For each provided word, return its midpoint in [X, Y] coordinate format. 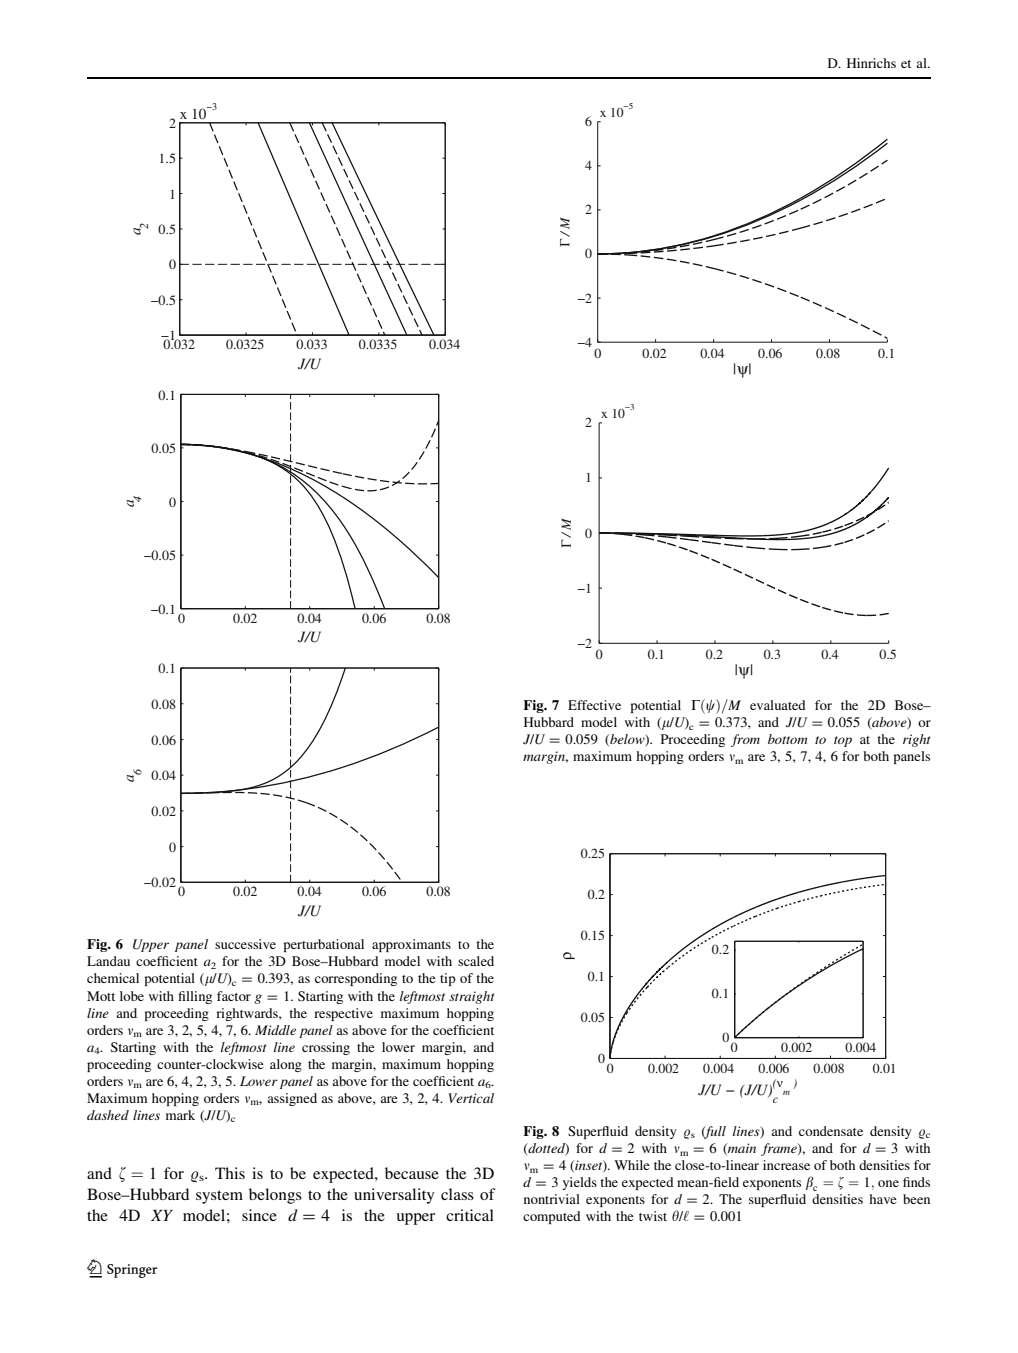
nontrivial [552, 1199]
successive [245, 944]
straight [471, 997]
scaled [476, 961]
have [883, 1199]
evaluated [777, 705]
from [745, 740]
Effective [594, 705]
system [219, 1197]
